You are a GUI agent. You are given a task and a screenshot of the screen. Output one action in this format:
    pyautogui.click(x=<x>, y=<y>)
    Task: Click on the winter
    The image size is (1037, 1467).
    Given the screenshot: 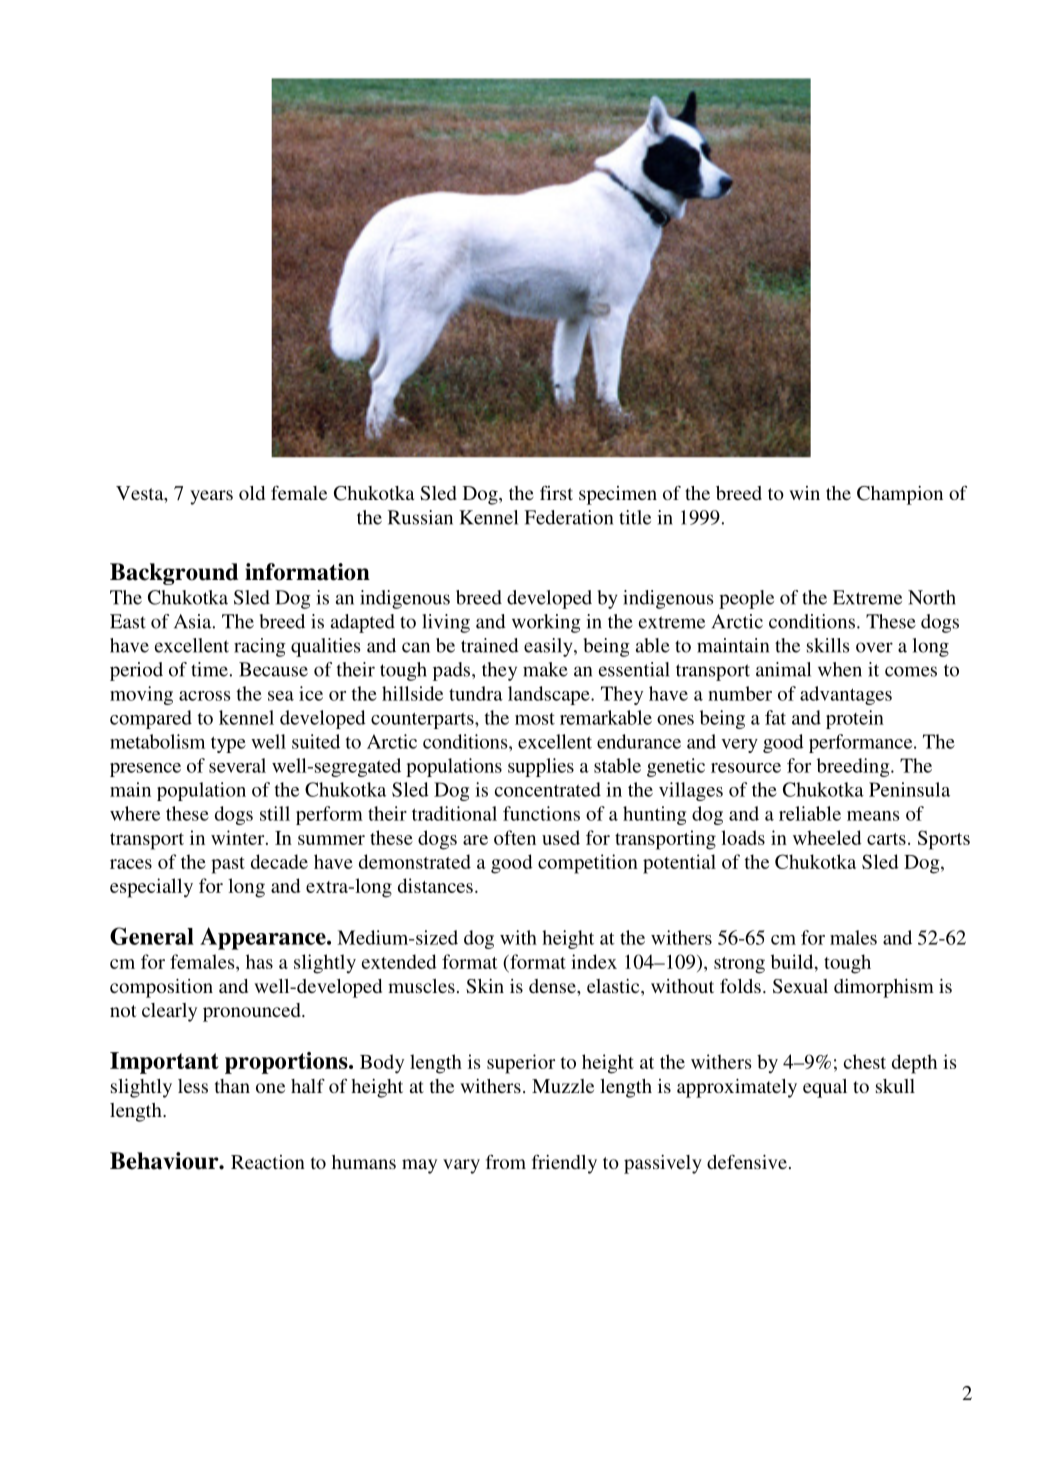 What is the action you would take?
    pyautogui.click(x=239, y=837)
